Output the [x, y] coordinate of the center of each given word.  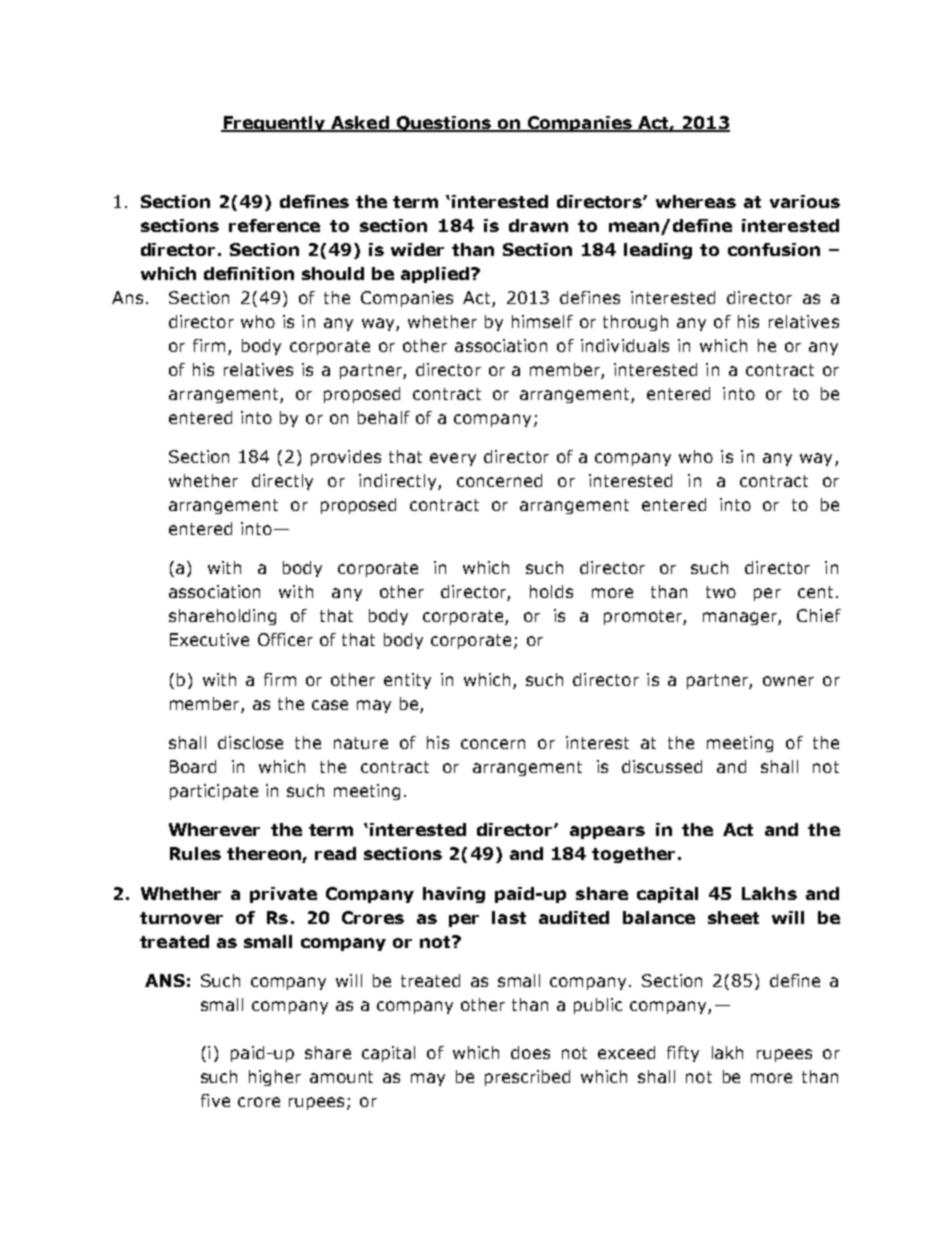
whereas [696, 201]
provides [346, 458]
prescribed [527, 1078]
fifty [683, 1054]
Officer [285, 639]
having [454, 895]
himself [542, 321]
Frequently [274, 124]
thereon [265, 855]
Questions [443, 124]
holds [551, 591]
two [721, 592]
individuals [625, 345]
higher [275, 1078]
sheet [733, 917]
